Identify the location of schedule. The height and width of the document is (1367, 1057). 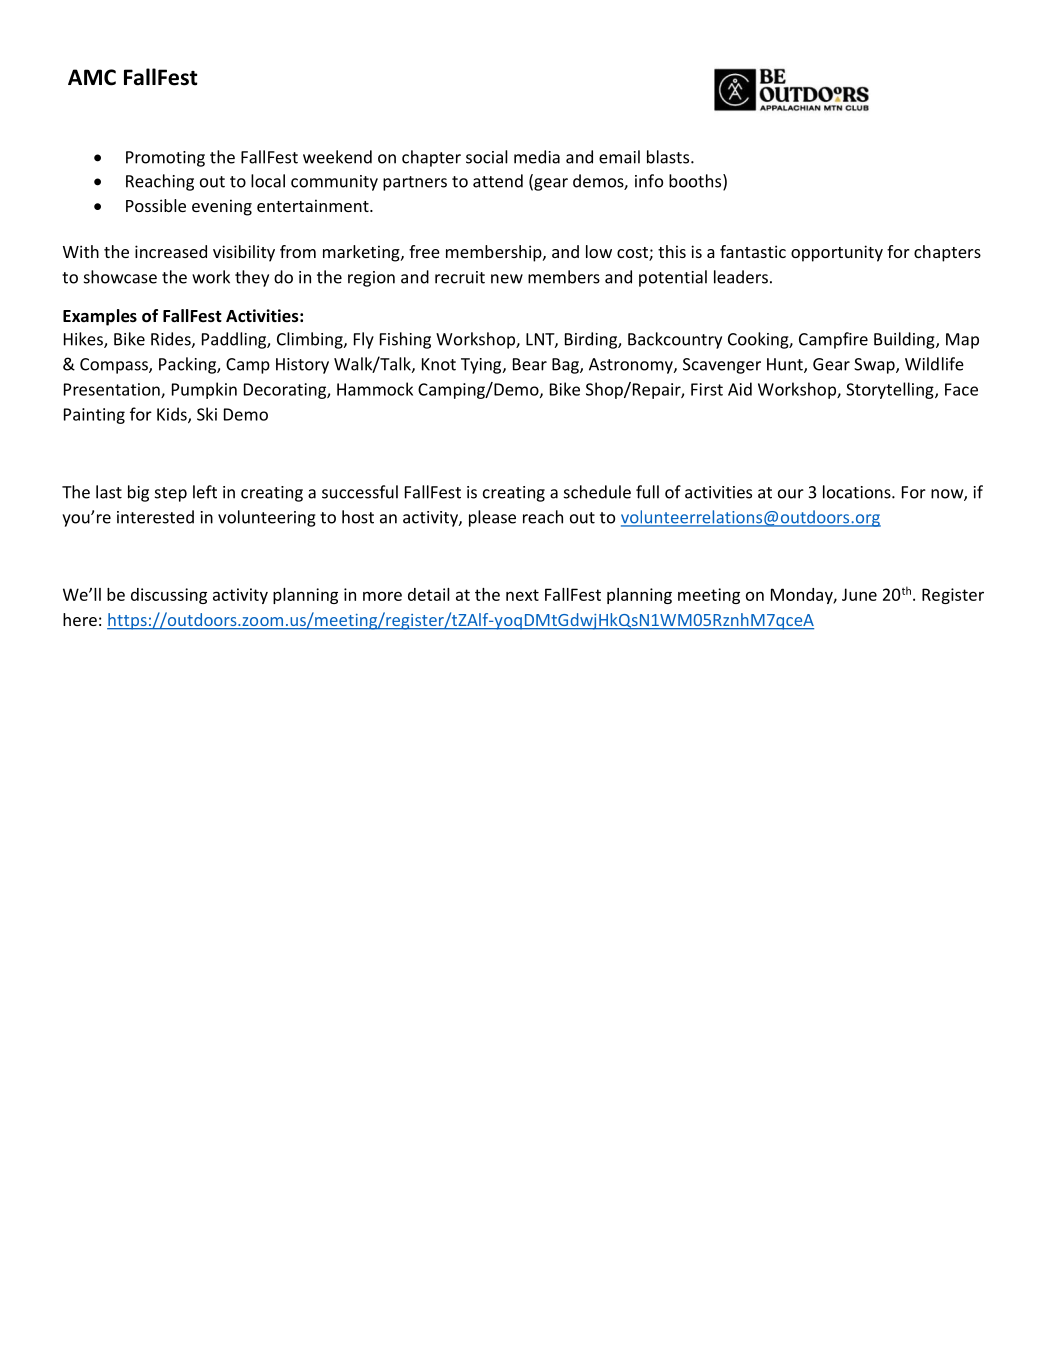
(597, 492).
